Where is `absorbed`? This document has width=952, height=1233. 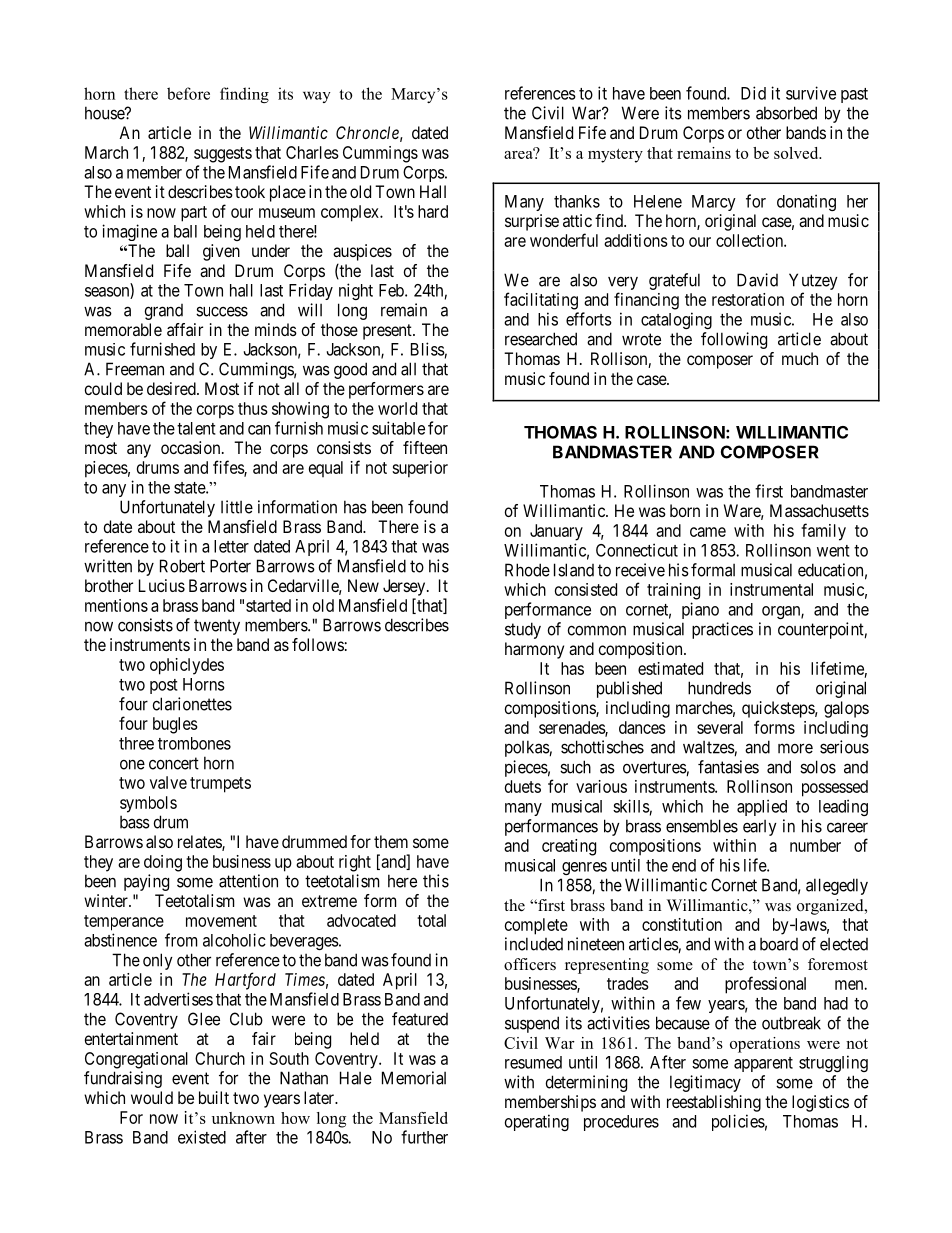
absorbed is located at coordinates (786, 113).
